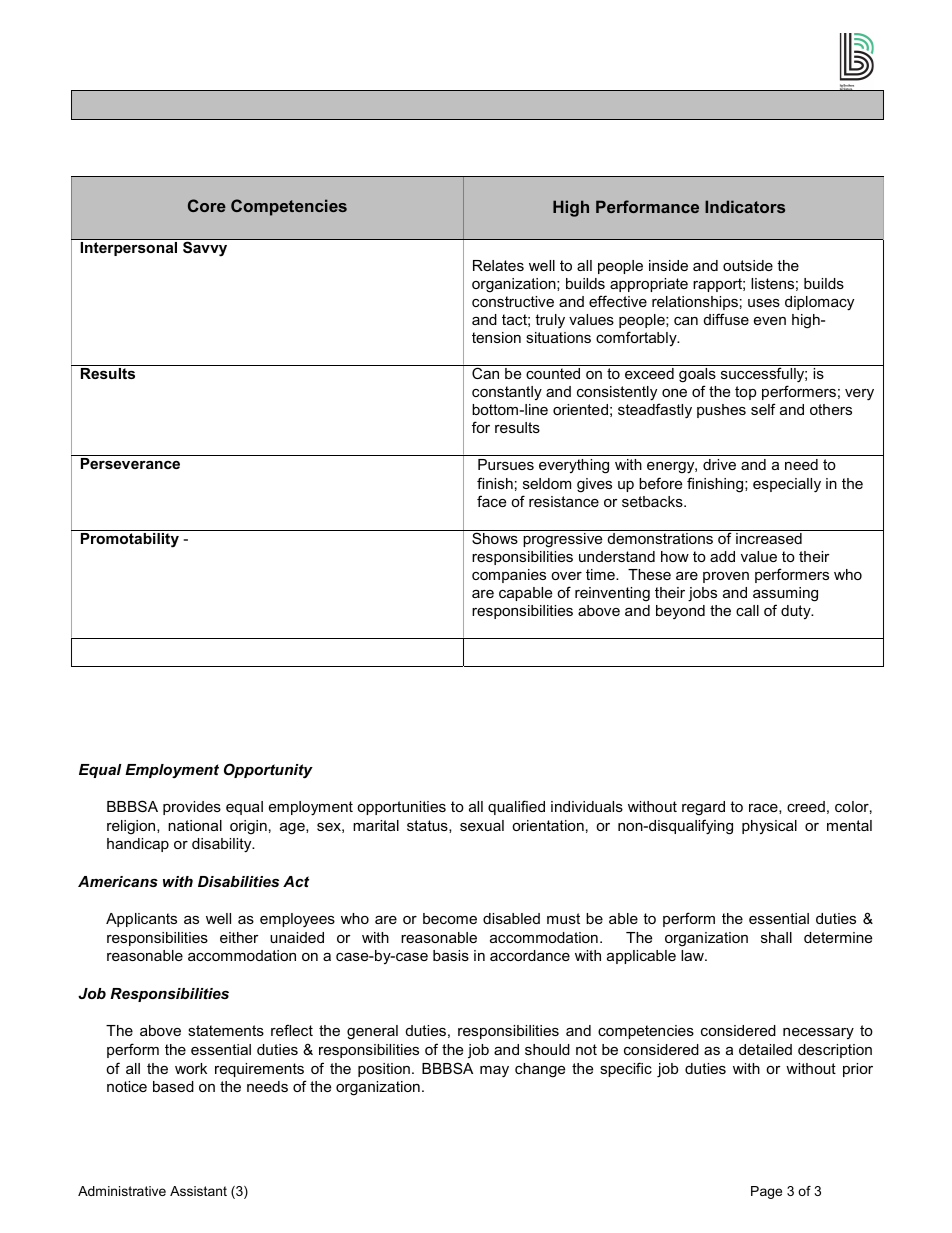 Image resolution: width=952 pixels, height=1233 pixels. Describe the element at coordinates (130, 463) in the document. I see `Perseverance` at that location.
